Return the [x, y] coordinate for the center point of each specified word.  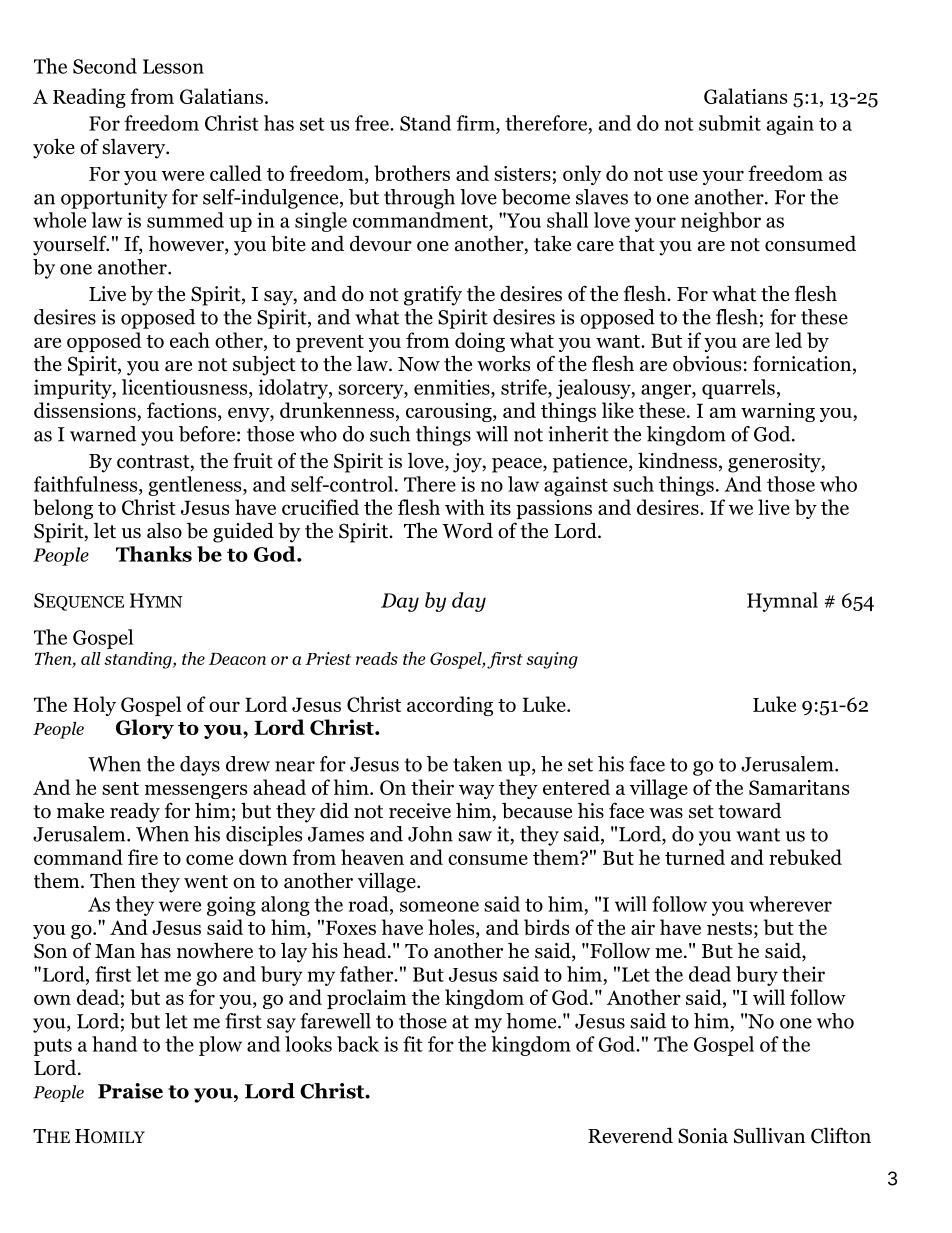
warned [103, 434]
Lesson [173, 66]
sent [120, 788]
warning [778, 412]
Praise [130, 1091]
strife [525, 387]
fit [413, 1044]
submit [730, 123]
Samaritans [799, 787]
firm [476, 123]
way [476, 791]
